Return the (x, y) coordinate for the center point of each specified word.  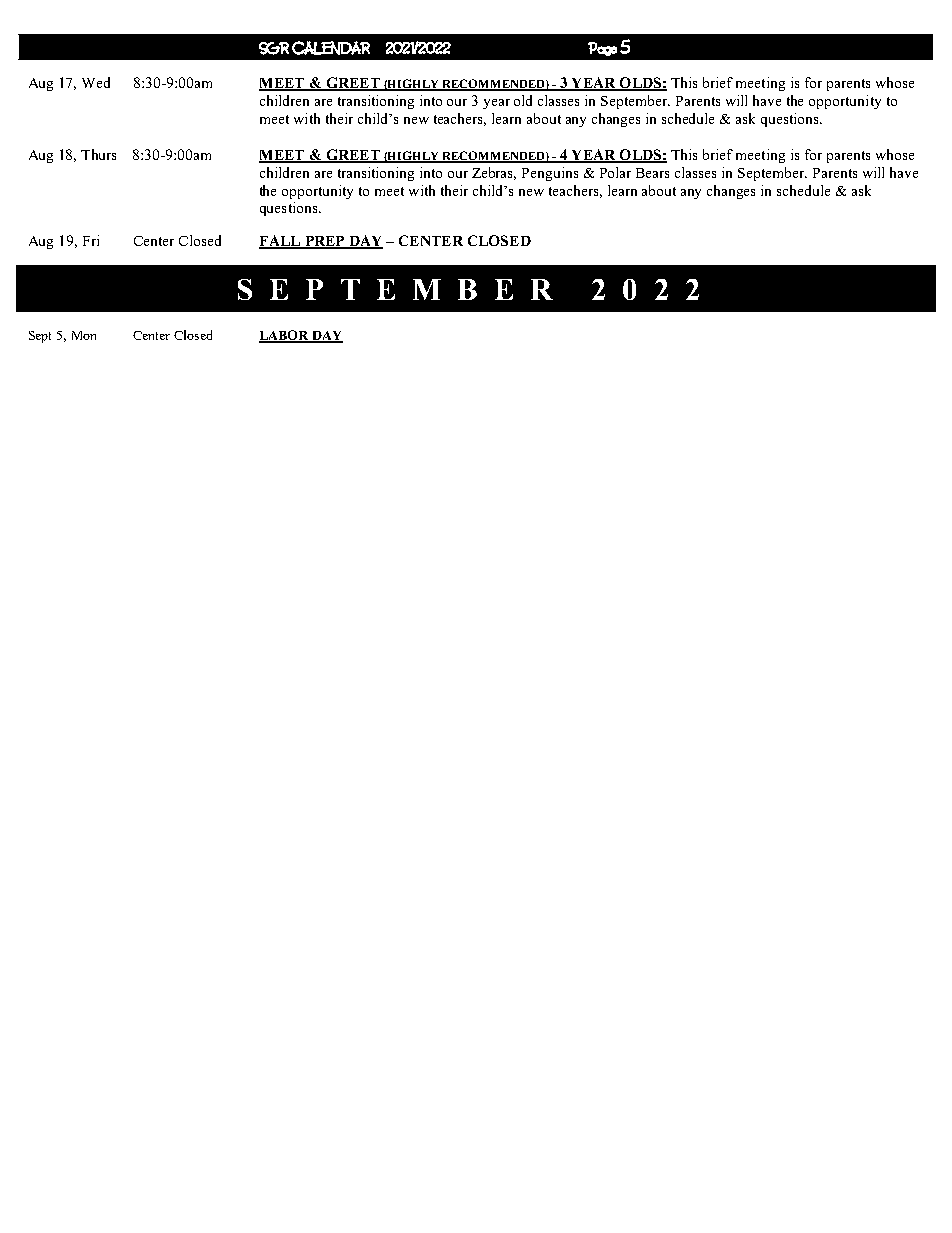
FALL (281, 241)
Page (602, 49)
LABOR (285, 336)
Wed (96, 82)
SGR (274, 48)
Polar (615, 172)
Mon (84, 335)
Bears (652, 173)
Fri (91, 240)
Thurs (98, 154)
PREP (324, 242)
